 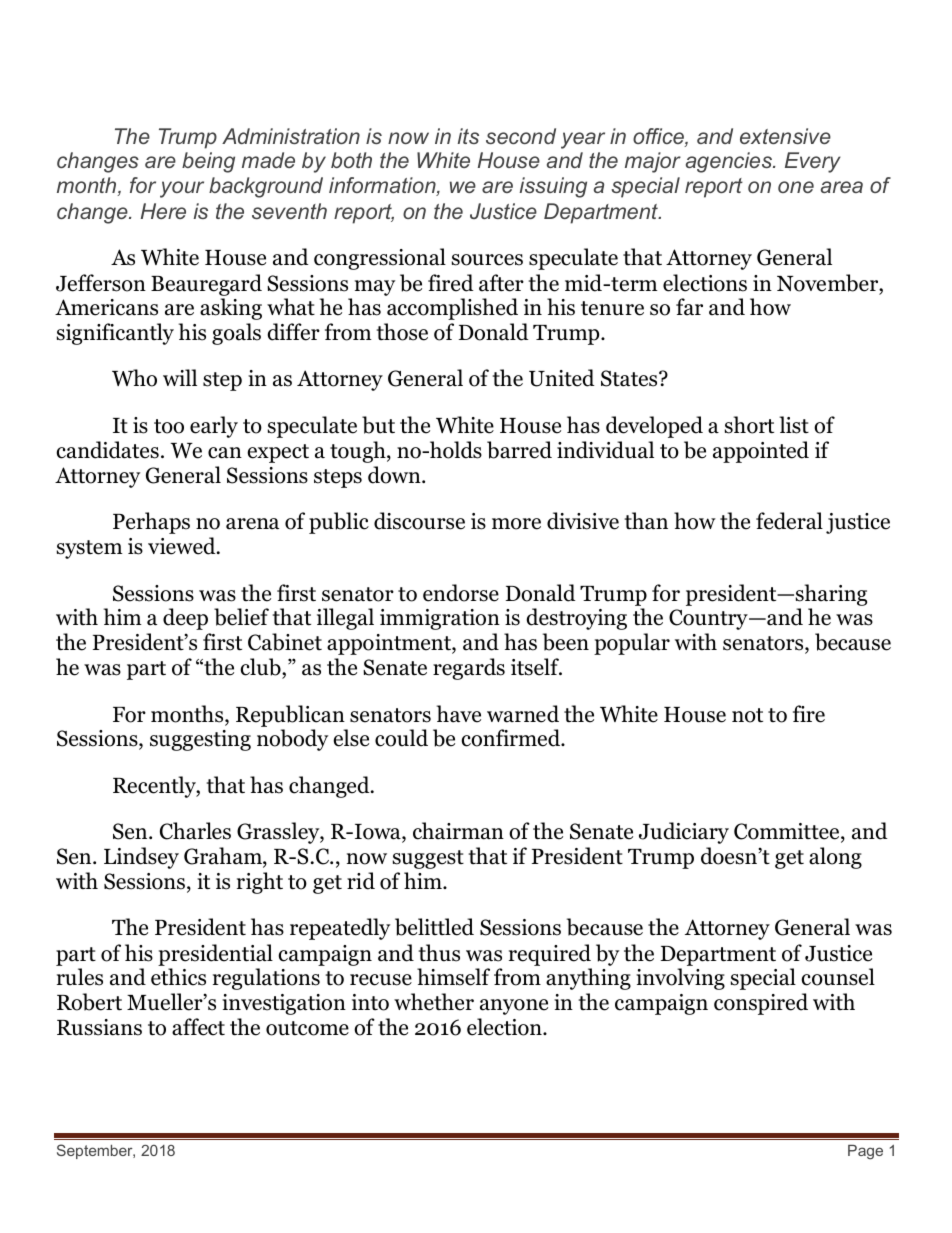 What do you see at coordinates (185, 619) in the page?
I see `deep` at bounding box center [185, 619].
